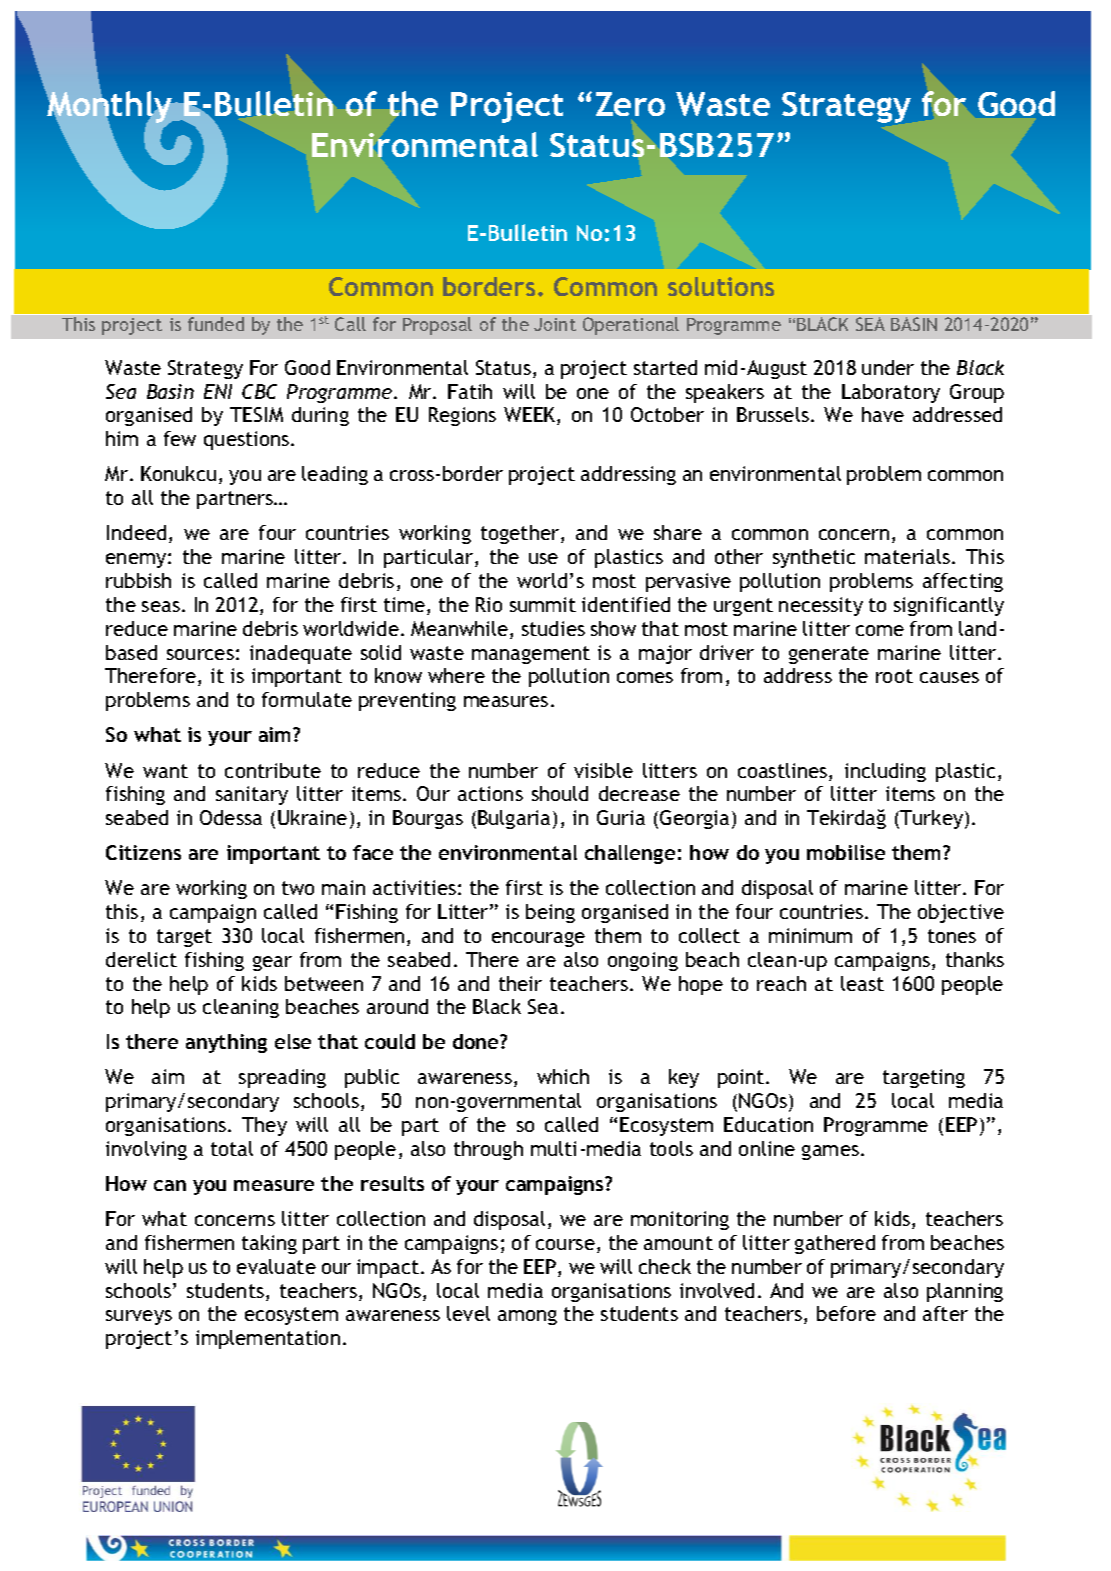 The height and width of the document is (1571, 1111). Describe the element at coordinates (136, 532) in the document. I see `Indeed` at that location.
